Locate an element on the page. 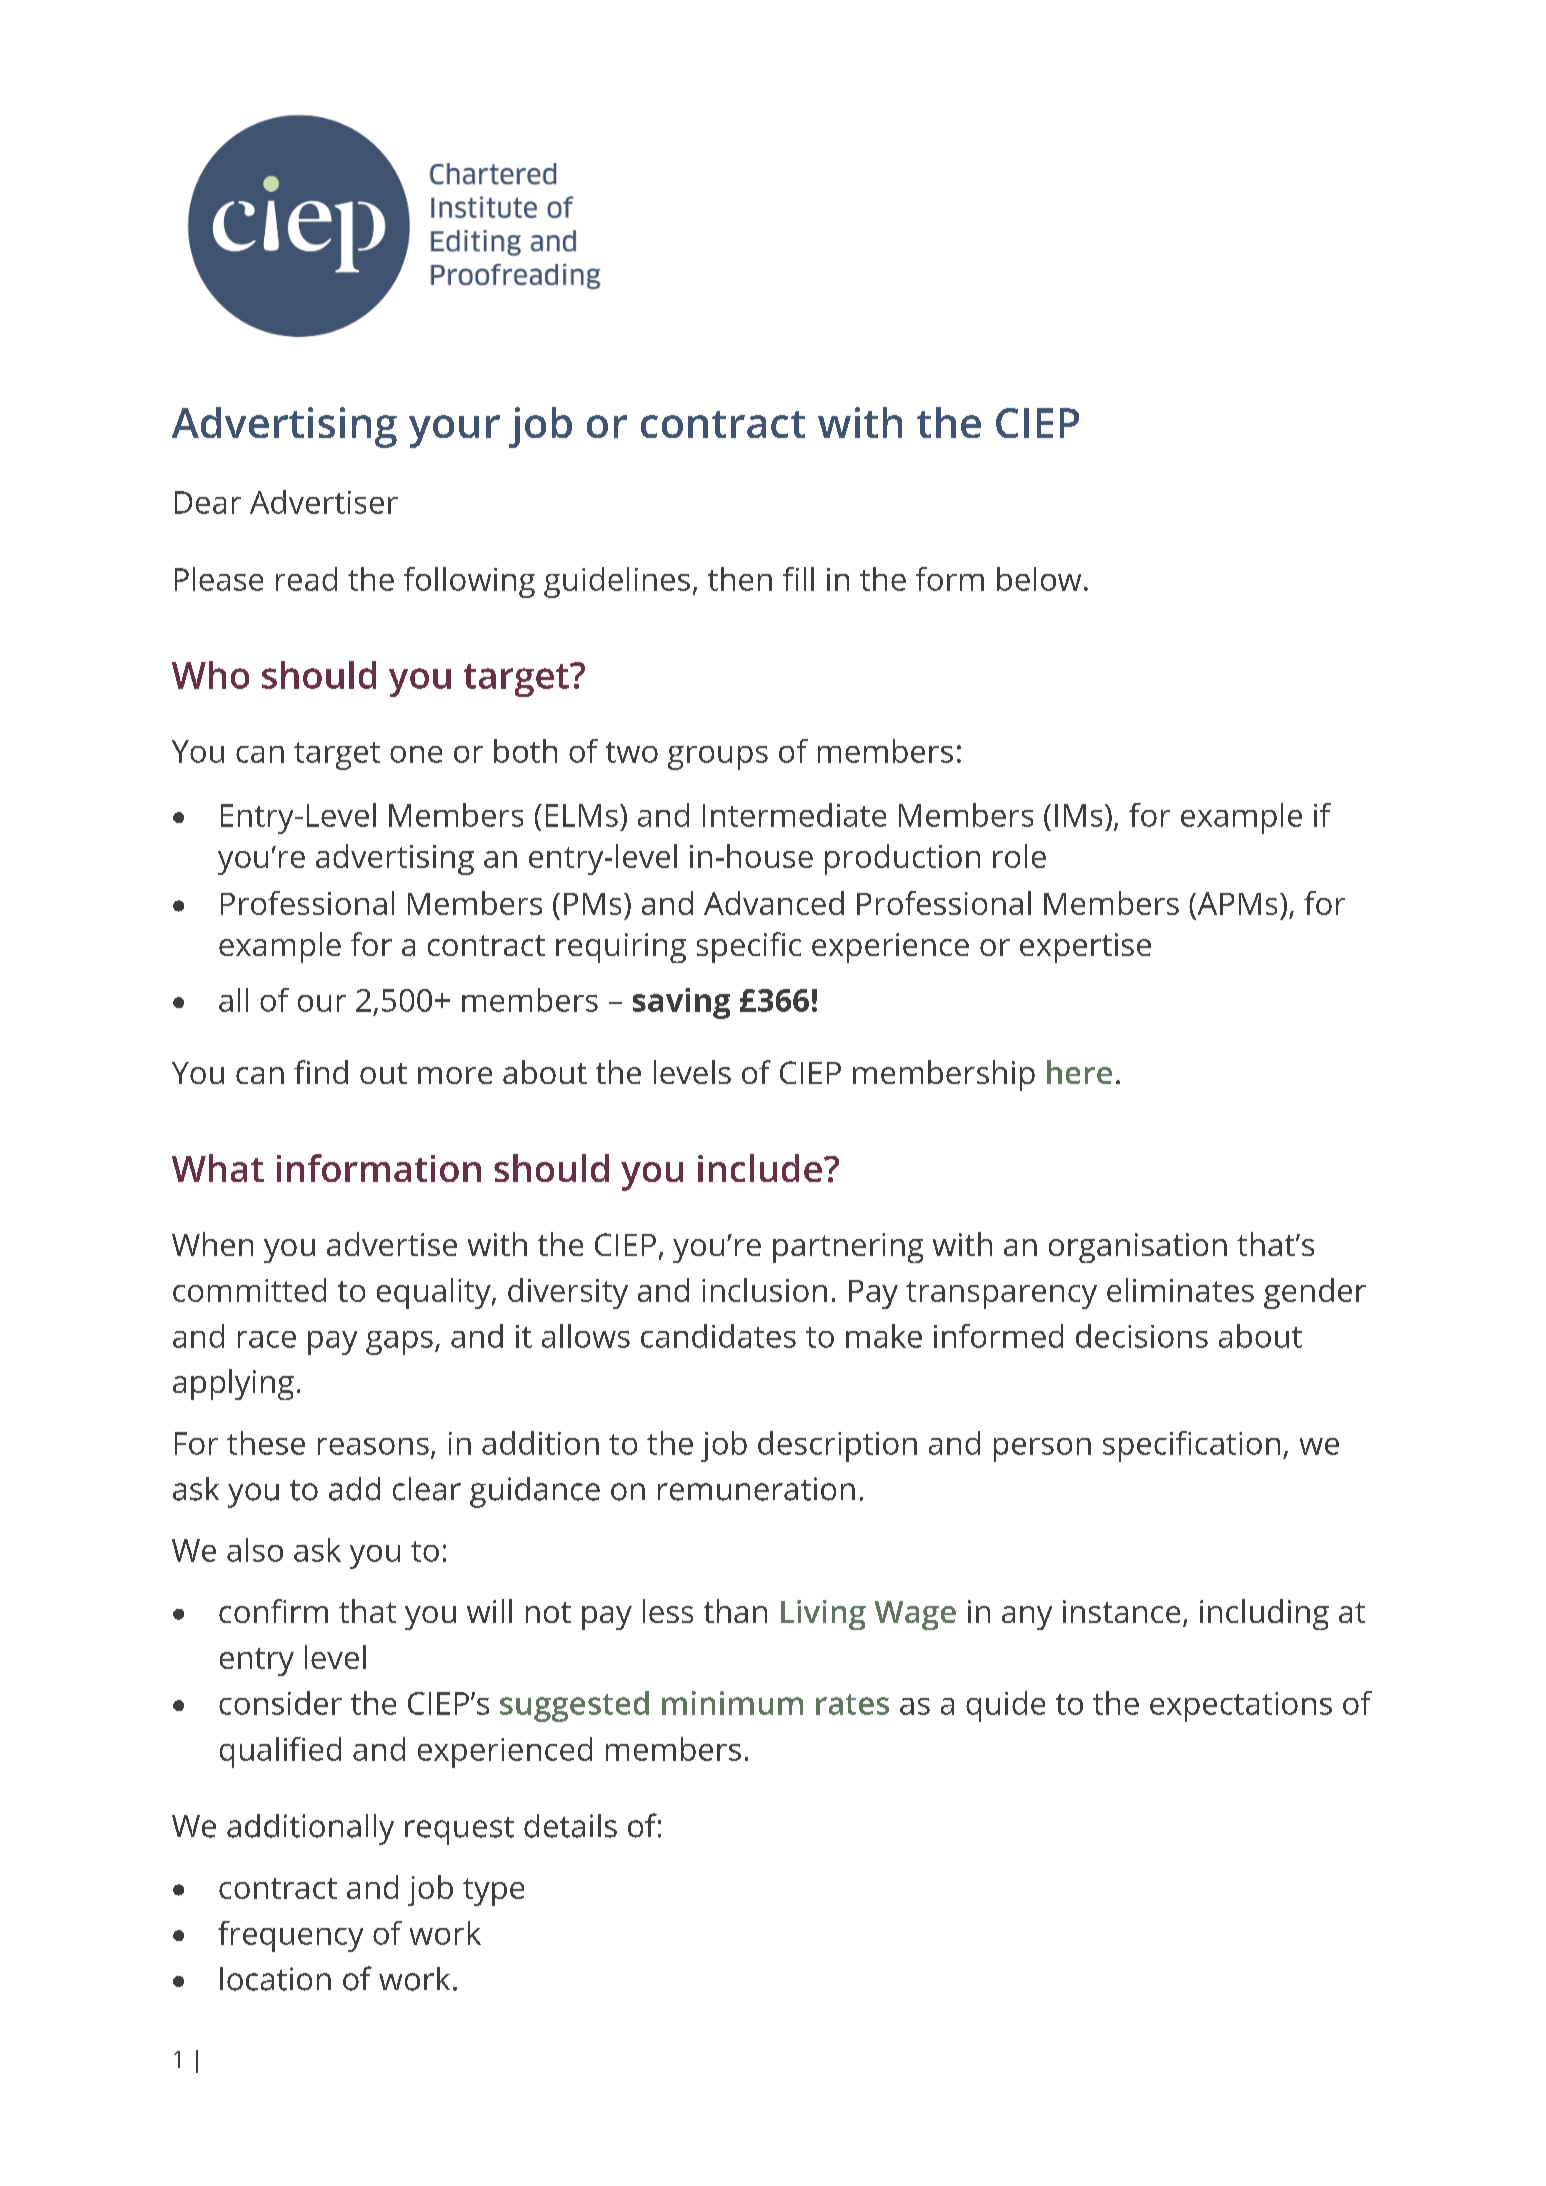  also is located at coordinates (255, 1550).
